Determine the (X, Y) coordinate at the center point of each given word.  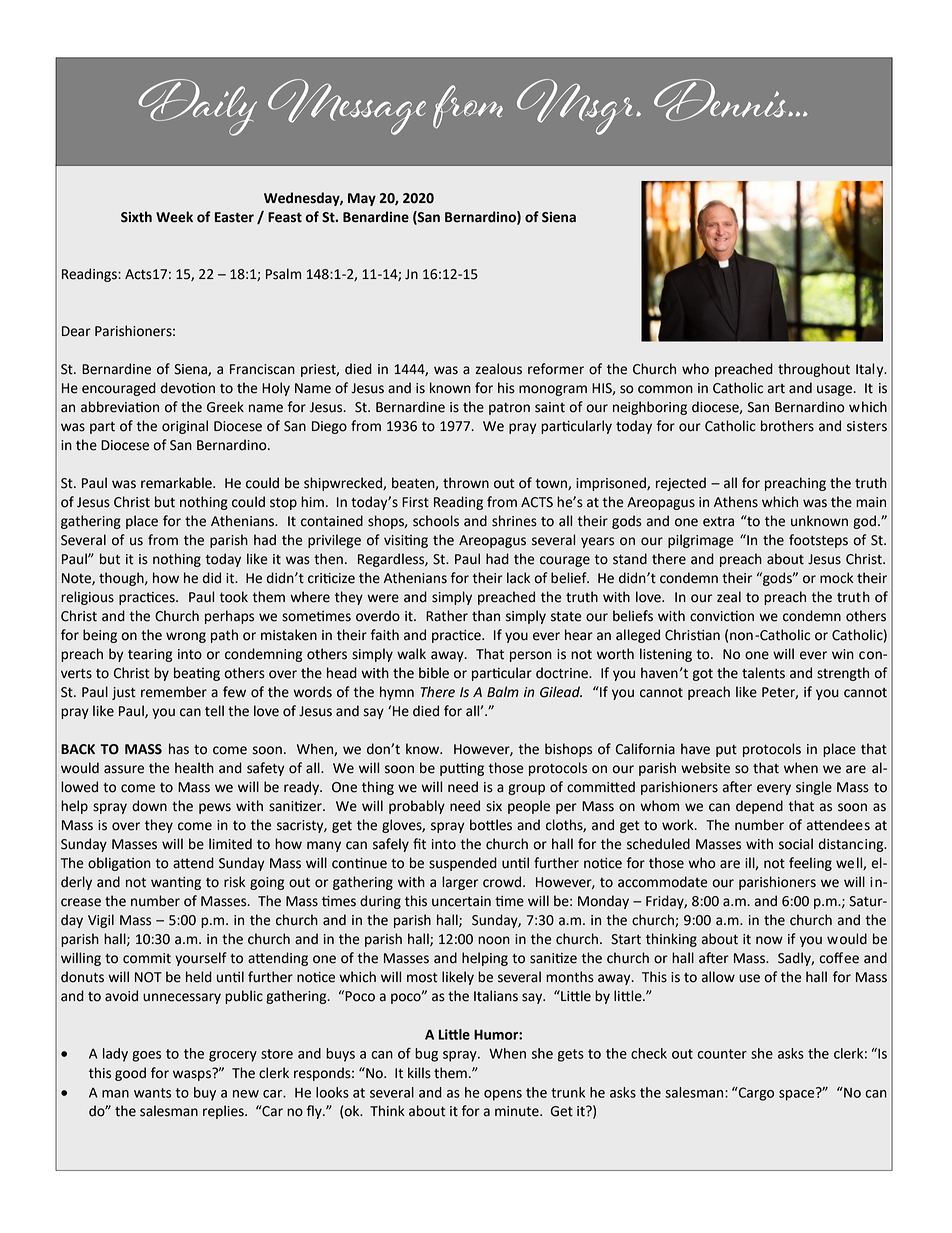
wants (152, 1093)
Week (174, 217)
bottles (491, 825)
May (362, 199)
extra (718, 522)
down (149, 806)
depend (759, 807)
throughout (814, 370)
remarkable (177, 483)
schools (436, 521)
